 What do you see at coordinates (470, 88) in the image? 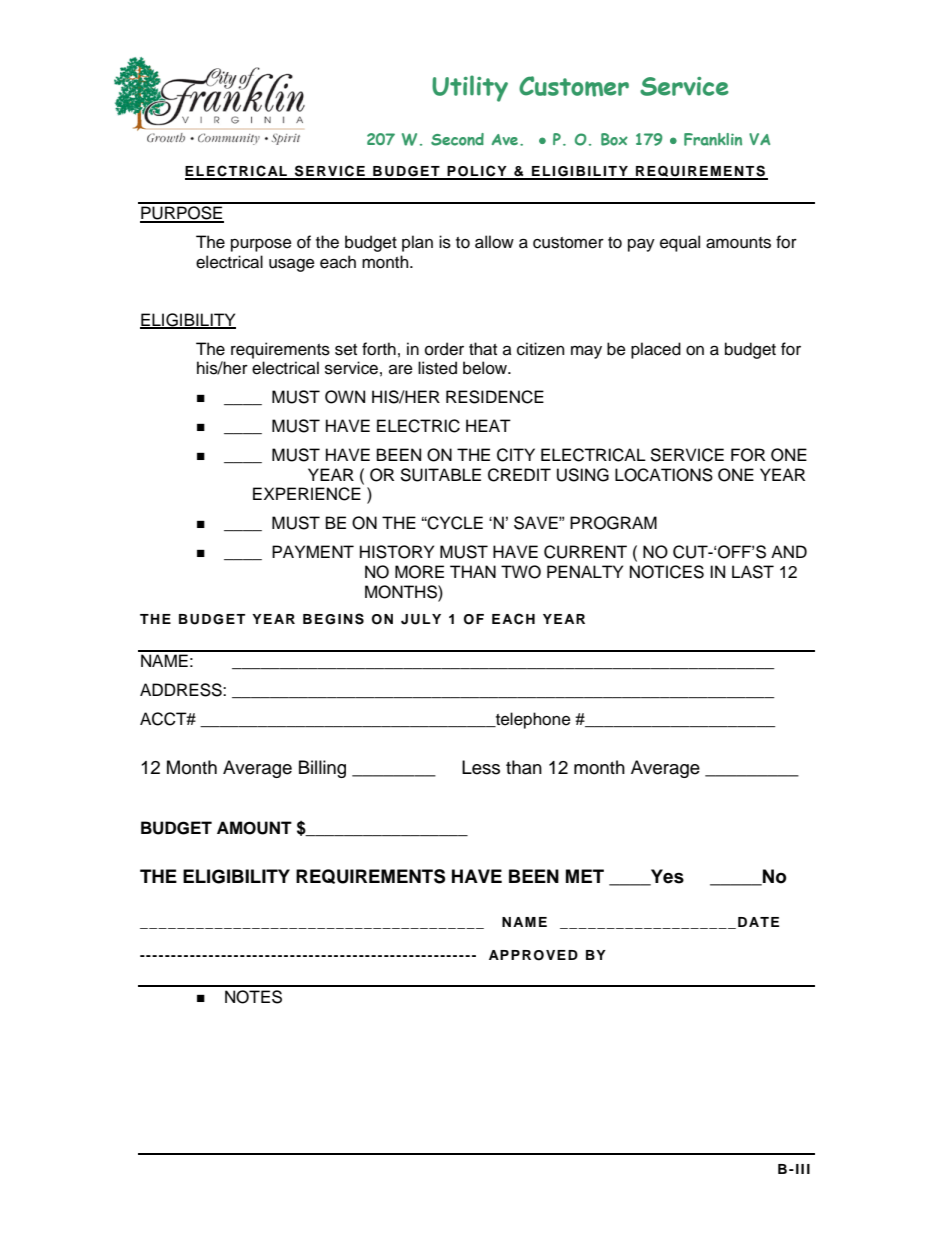
I see `Utility` at bounding box center [470, 88].
